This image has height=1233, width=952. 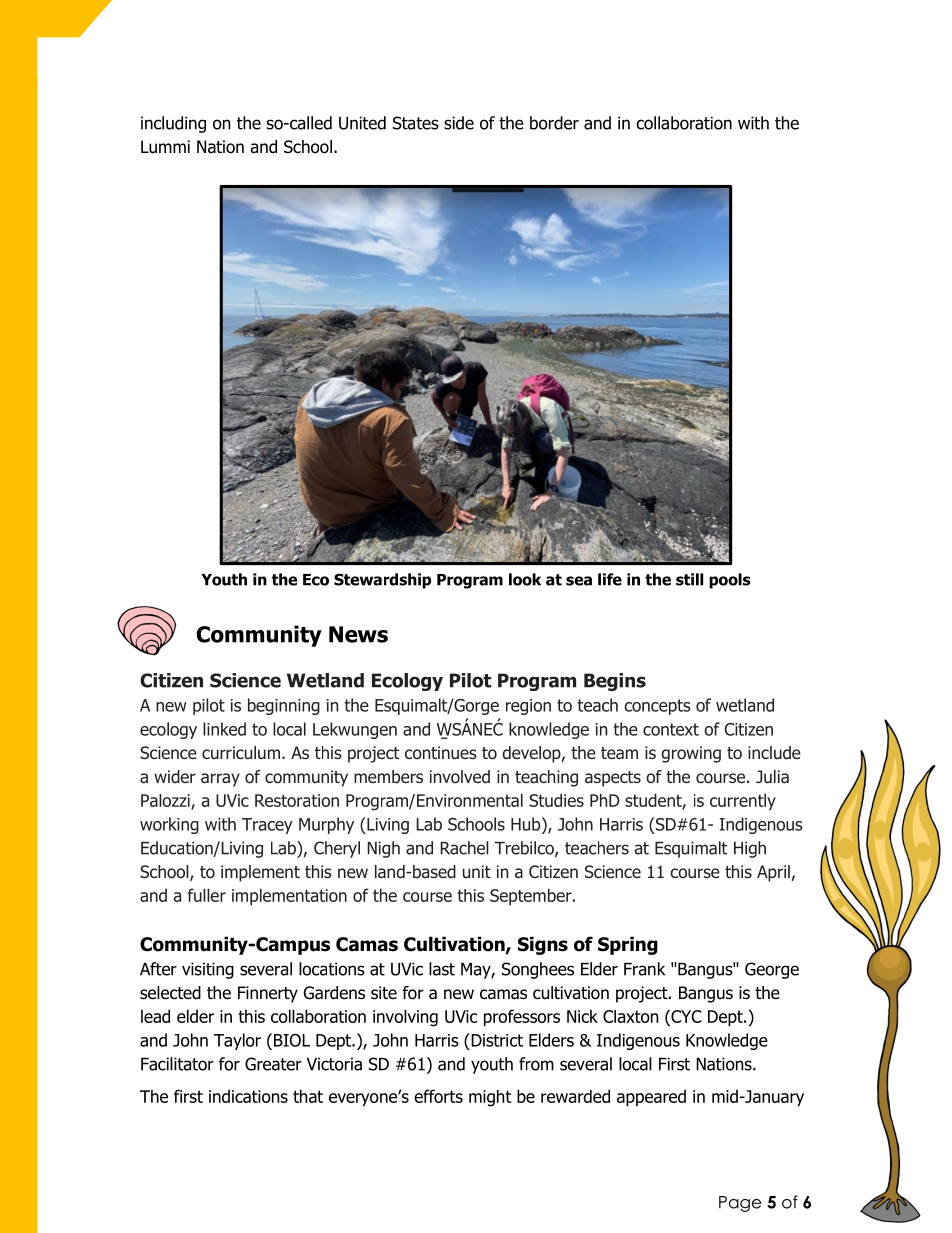 What do you see at coordinates (284, 706) in the image?
I see `beginning` at bounding box center [284, 706].
